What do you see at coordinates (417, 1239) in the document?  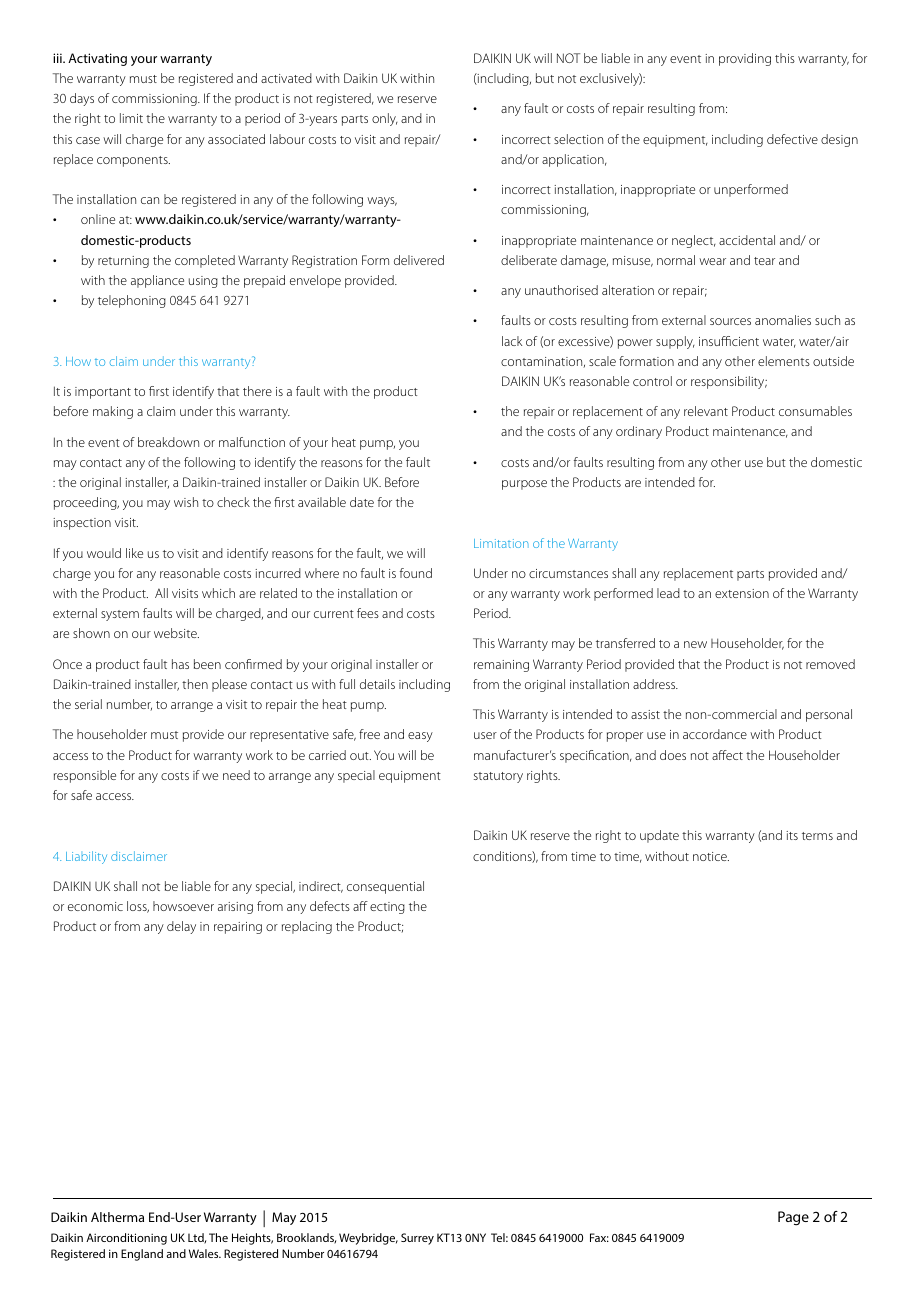 I see `Surrey` at bounding box center [417, 1239].
